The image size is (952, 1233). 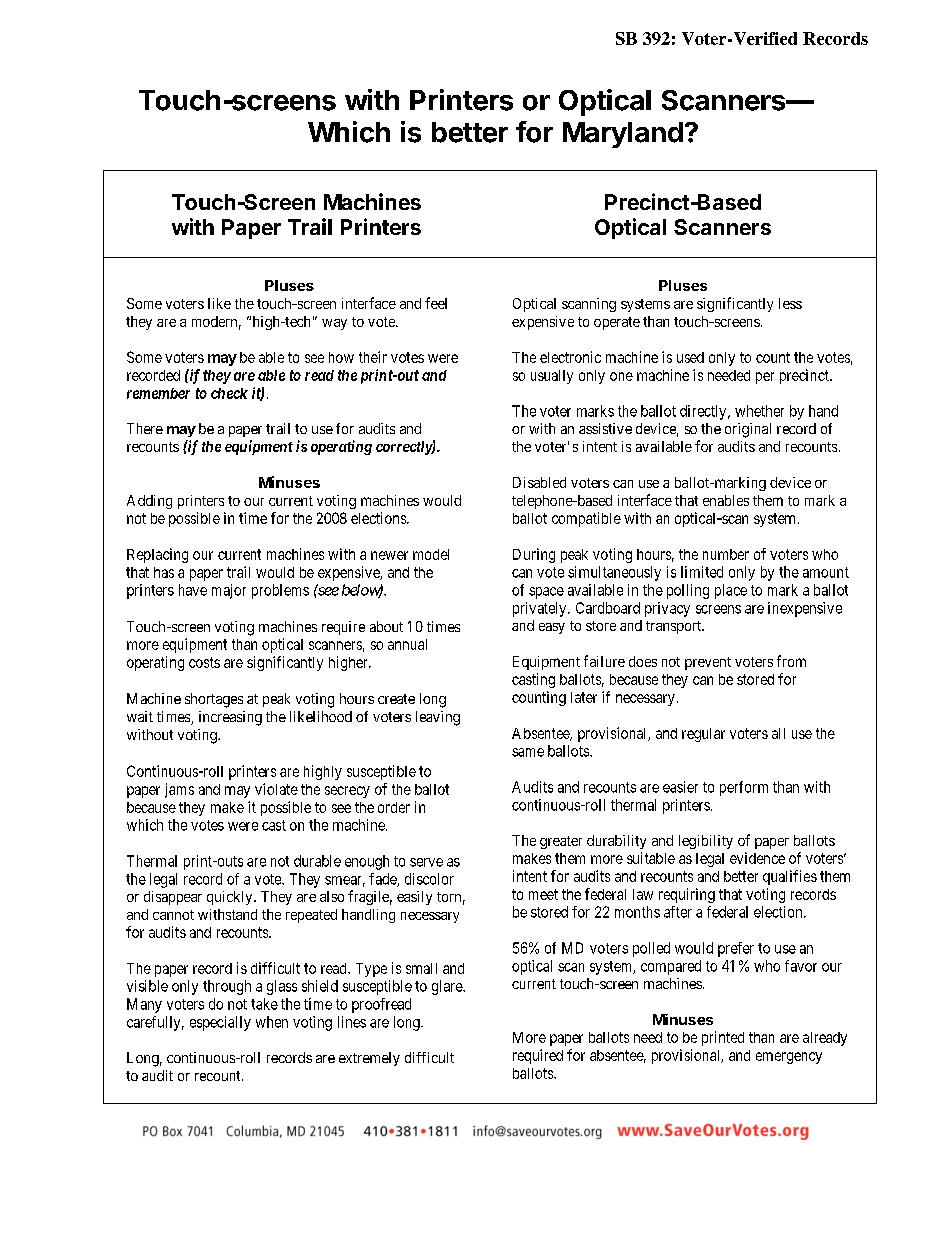 I want to click on especially, so click(x=220, y=1023).
